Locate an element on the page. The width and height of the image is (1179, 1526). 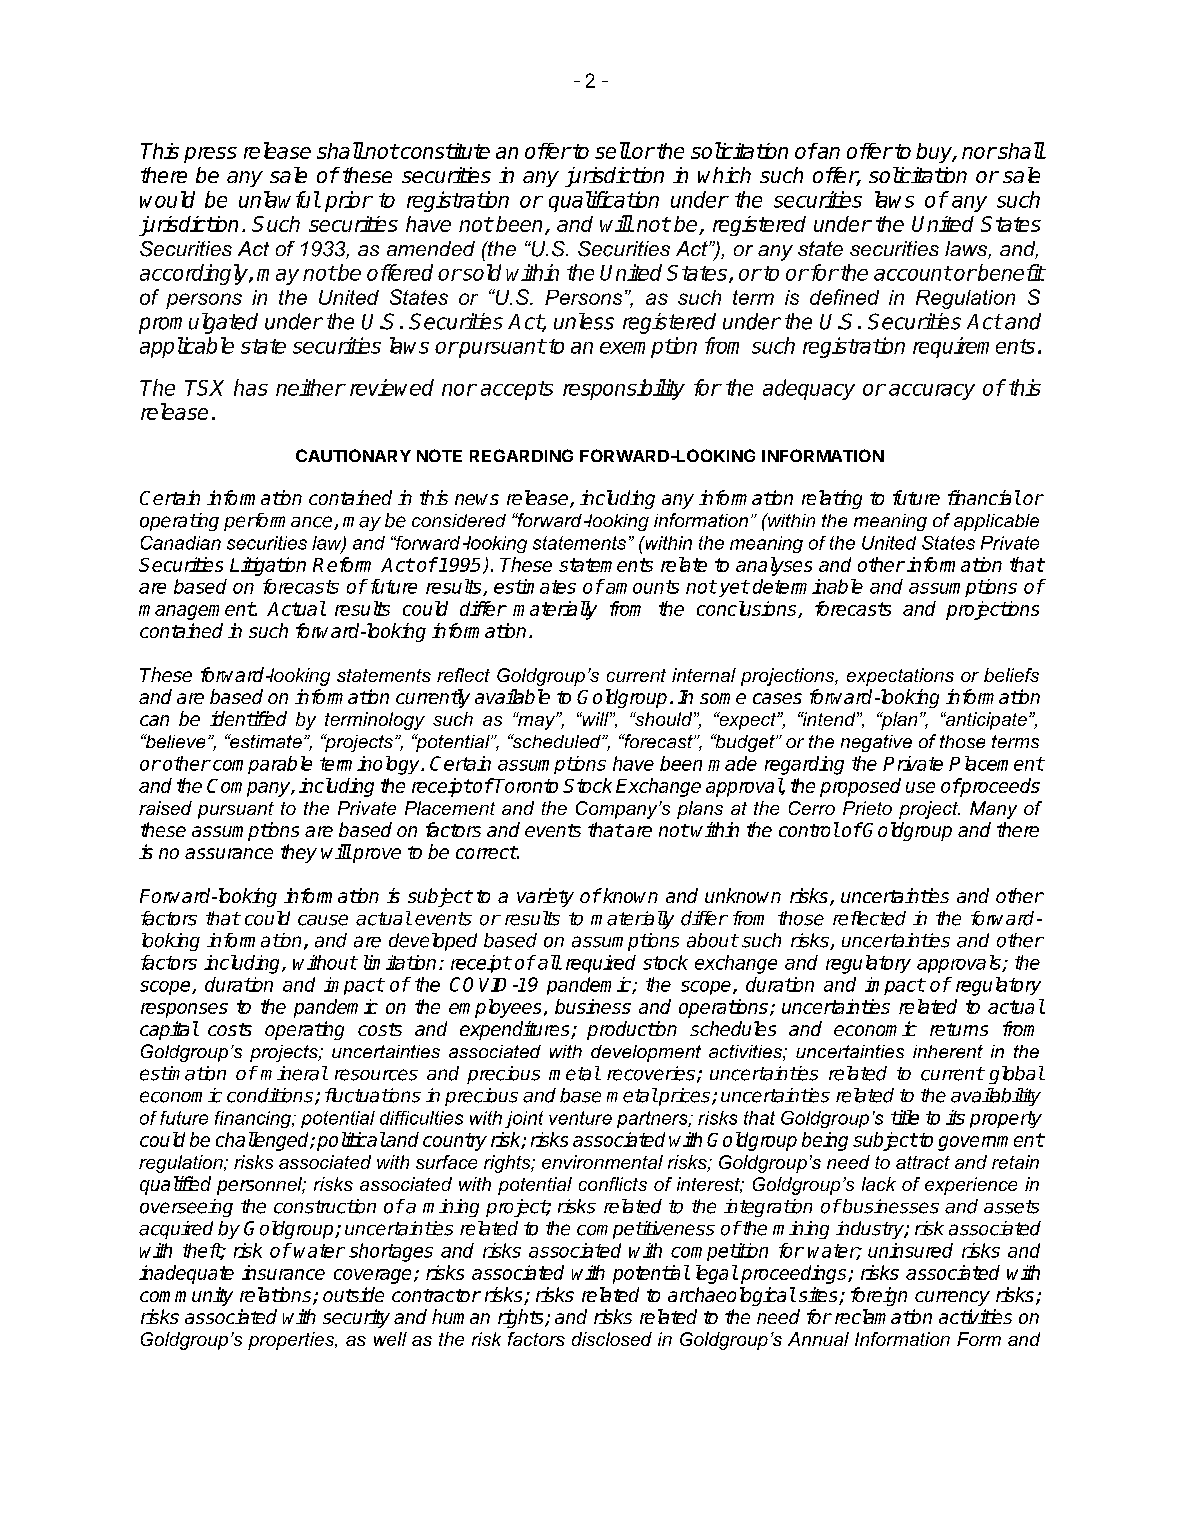
required is located at coordinates (601, 964).
